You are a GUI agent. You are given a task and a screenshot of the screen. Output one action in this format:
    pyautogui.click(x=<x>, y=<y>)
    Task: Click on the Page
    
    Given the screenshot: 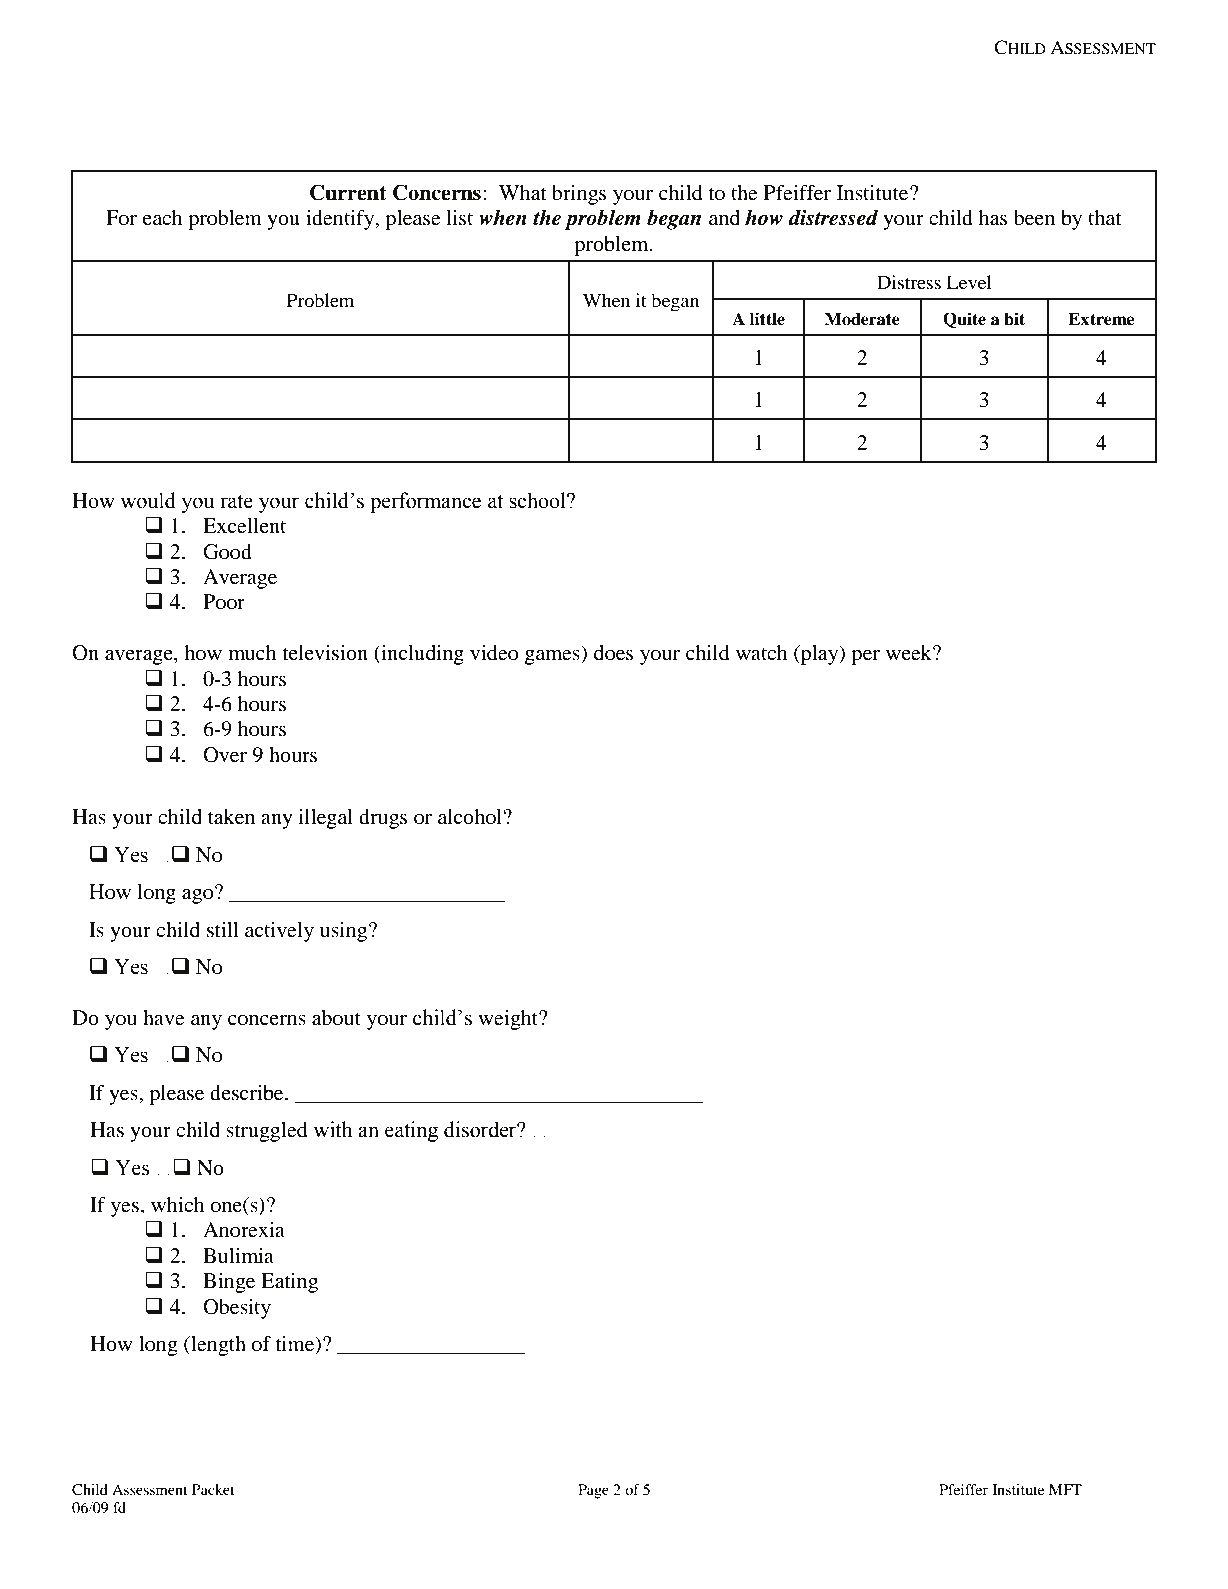 What is the action you would take?
    pyautogui.click(x=593, y=1491)
